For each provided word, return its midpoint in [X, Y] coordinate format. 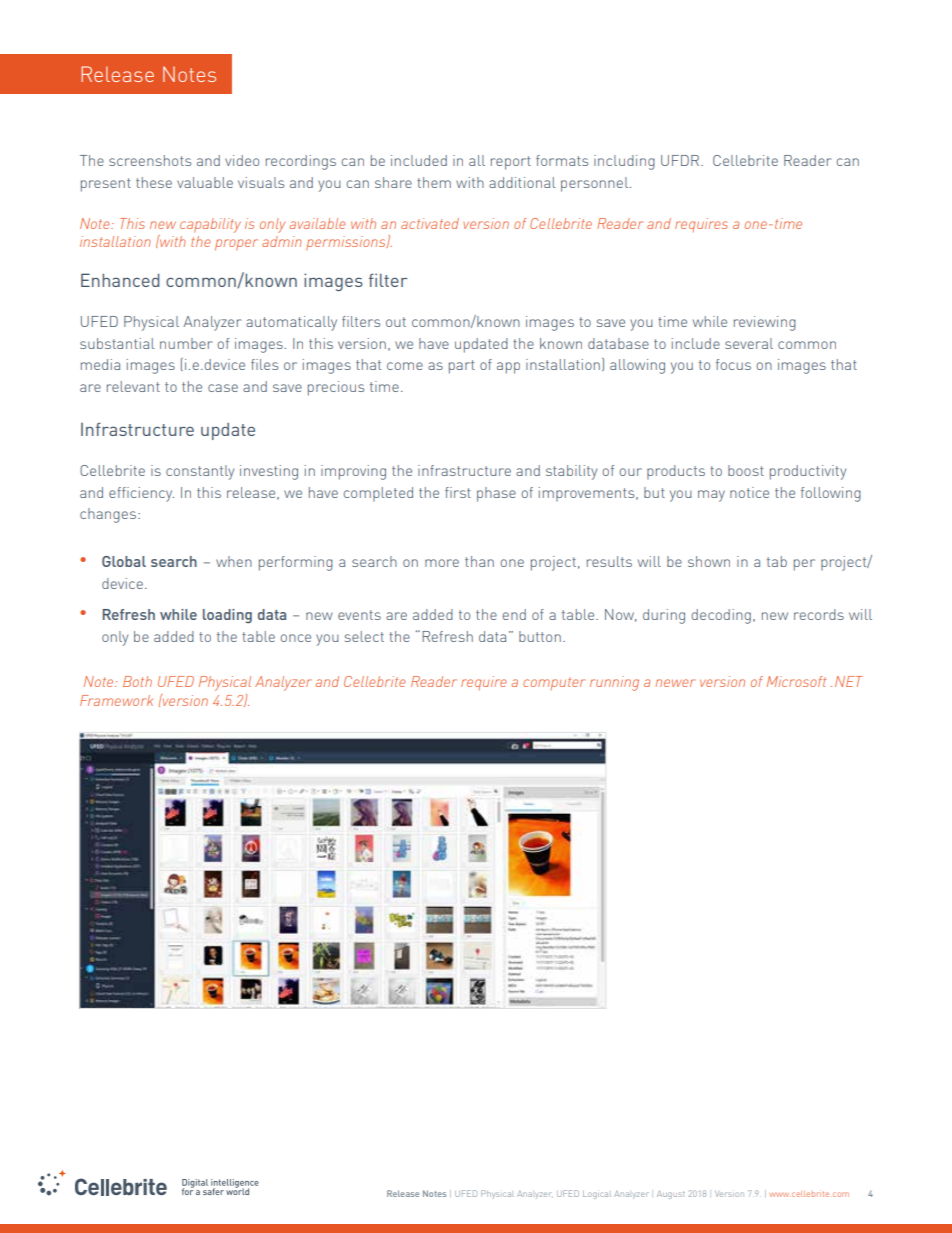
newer [675, 683]
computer [554, 683]
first [458, 492]
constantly [200, 472]
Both [137, 681]
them [434, 182]
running [614, 683]
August [671, 1194]
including [624, 162]
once [295, 638]
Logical [597, 1195]
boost [746, 470]
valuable [205, 182]
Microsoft [796, 681]
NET [849, 681]
